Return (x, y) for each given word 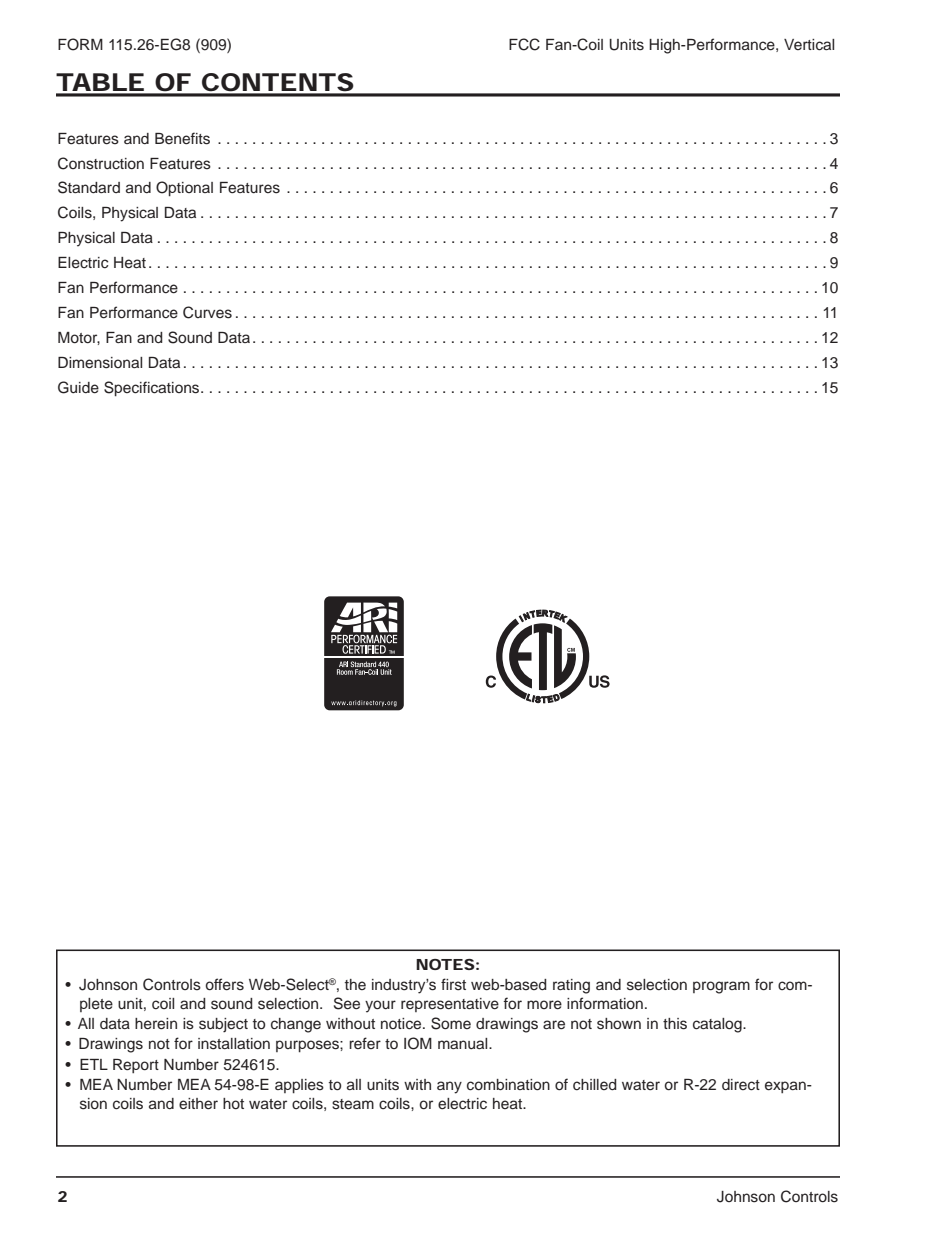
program (721, 987)
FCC (524, 44)
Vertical (809, 45)
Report (136, 1066)
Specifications (153, 389)
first (453, 984)
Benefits (182, 138)
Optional (184, 189)
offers (225, 984)
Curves (207, 312)
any (449, 1087)
